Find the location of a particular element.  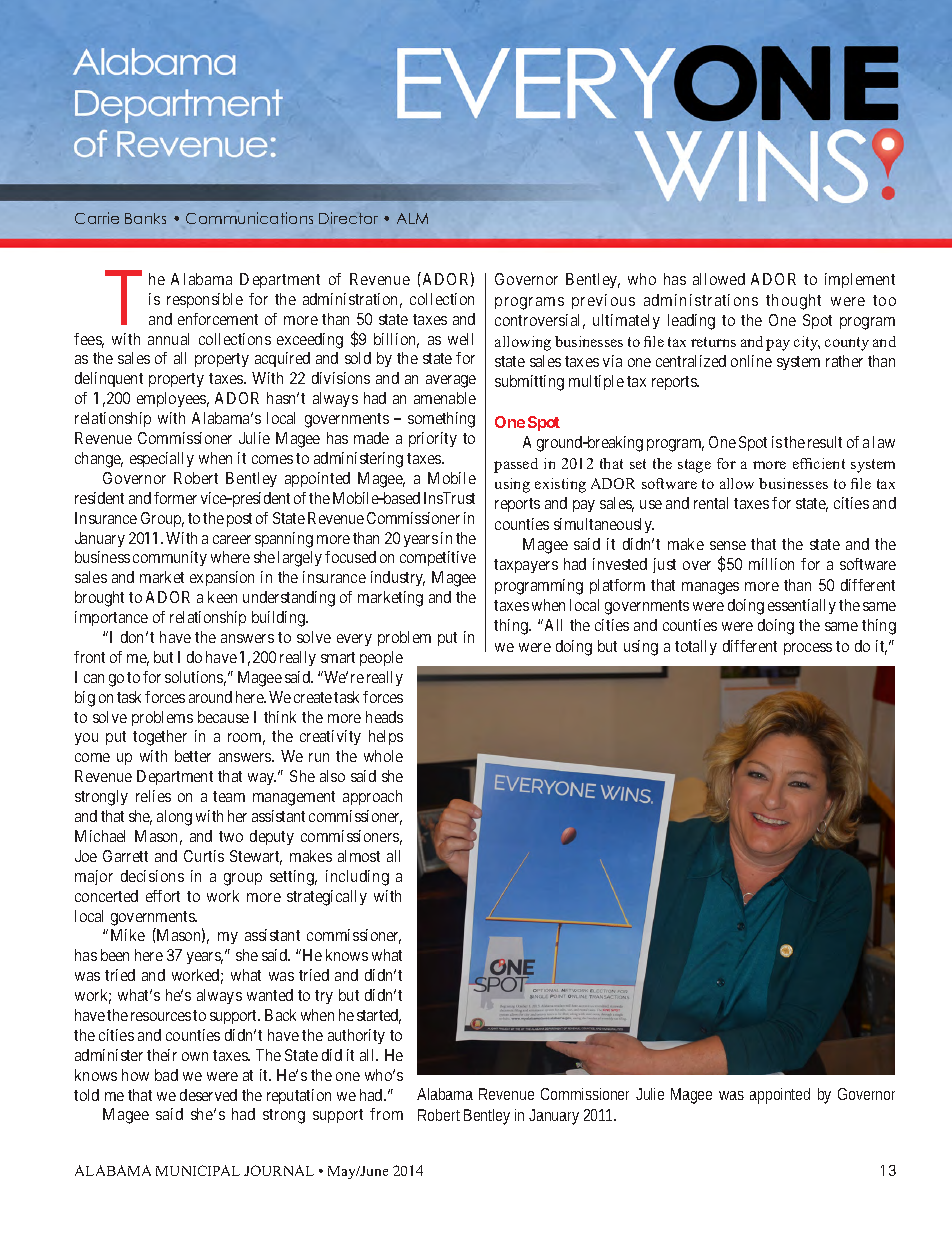

Director is located at coordinates (348, 218).
